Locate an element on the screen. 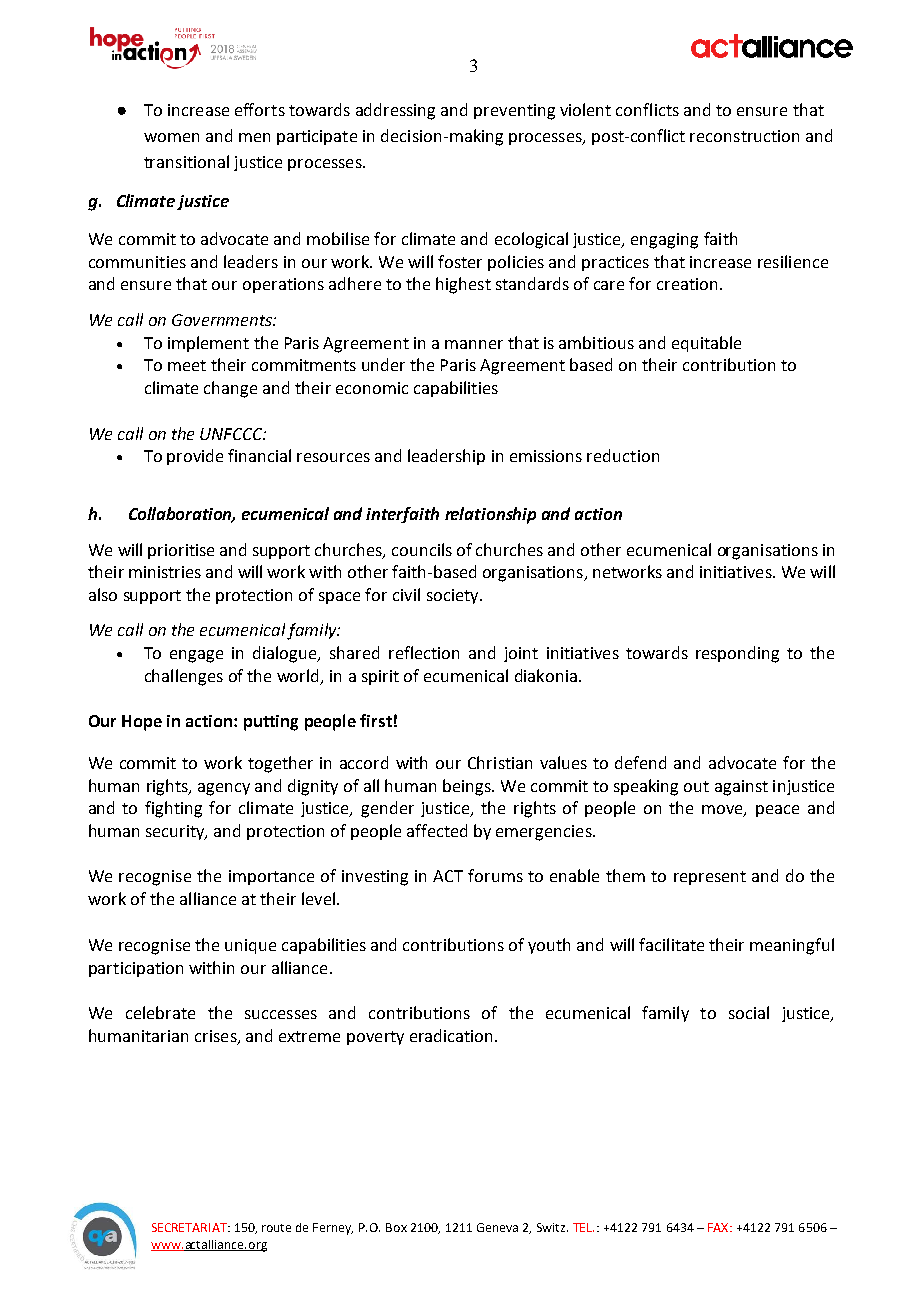 The height and width of the screenshot is (1308, 924). change is located at coordinates (230, 389).
